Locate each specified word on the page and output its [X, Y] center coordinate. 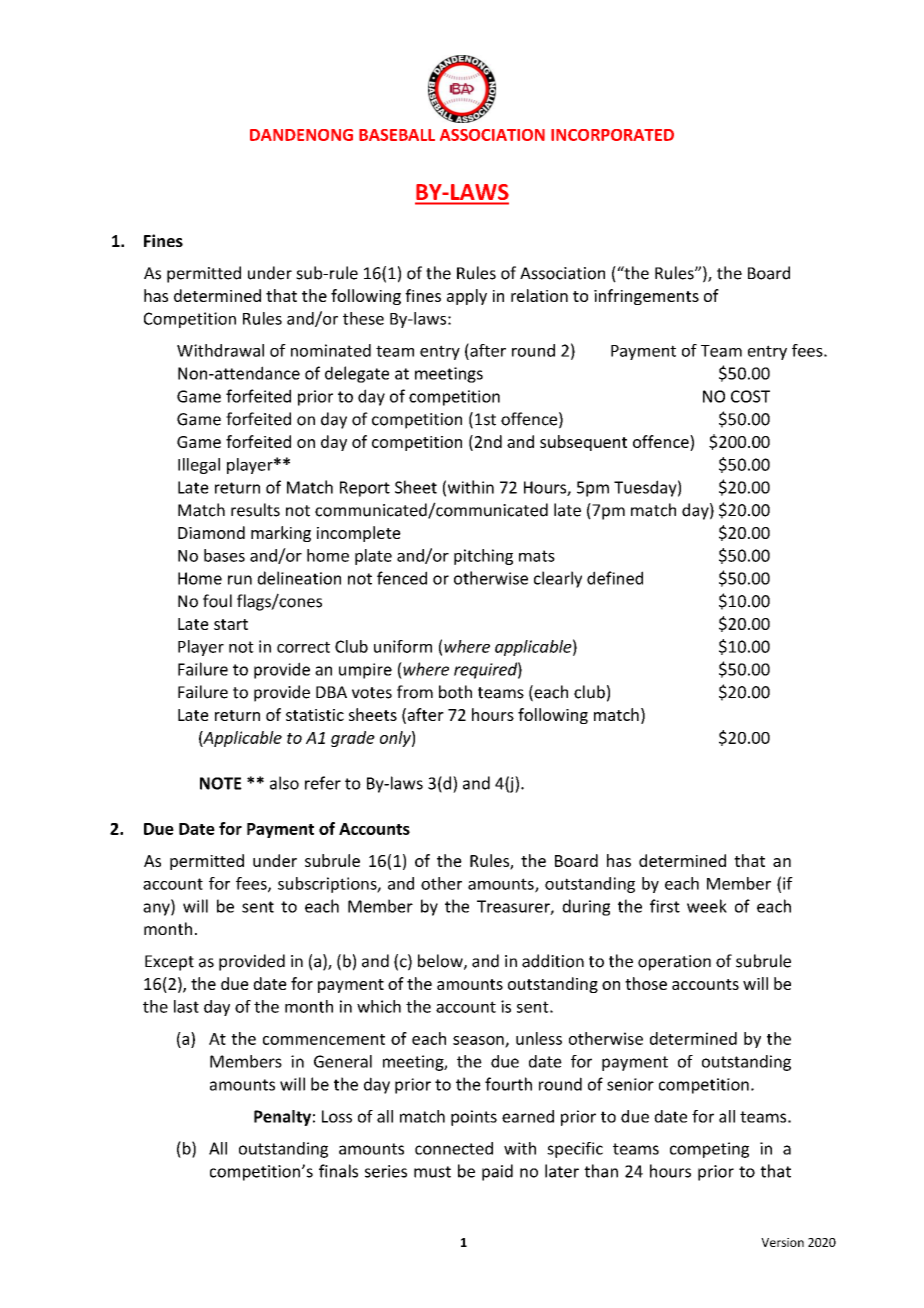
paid [497, 1172]
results [255, 510]
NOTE [221, 783]
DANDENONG [301, 135]
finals [338, 1171]
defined [615, 578]
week [707, 906]
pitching [483, 557]
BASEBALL [397, 135]
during [586, 907]
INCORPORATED [612, 135]
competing [709, 1150]
